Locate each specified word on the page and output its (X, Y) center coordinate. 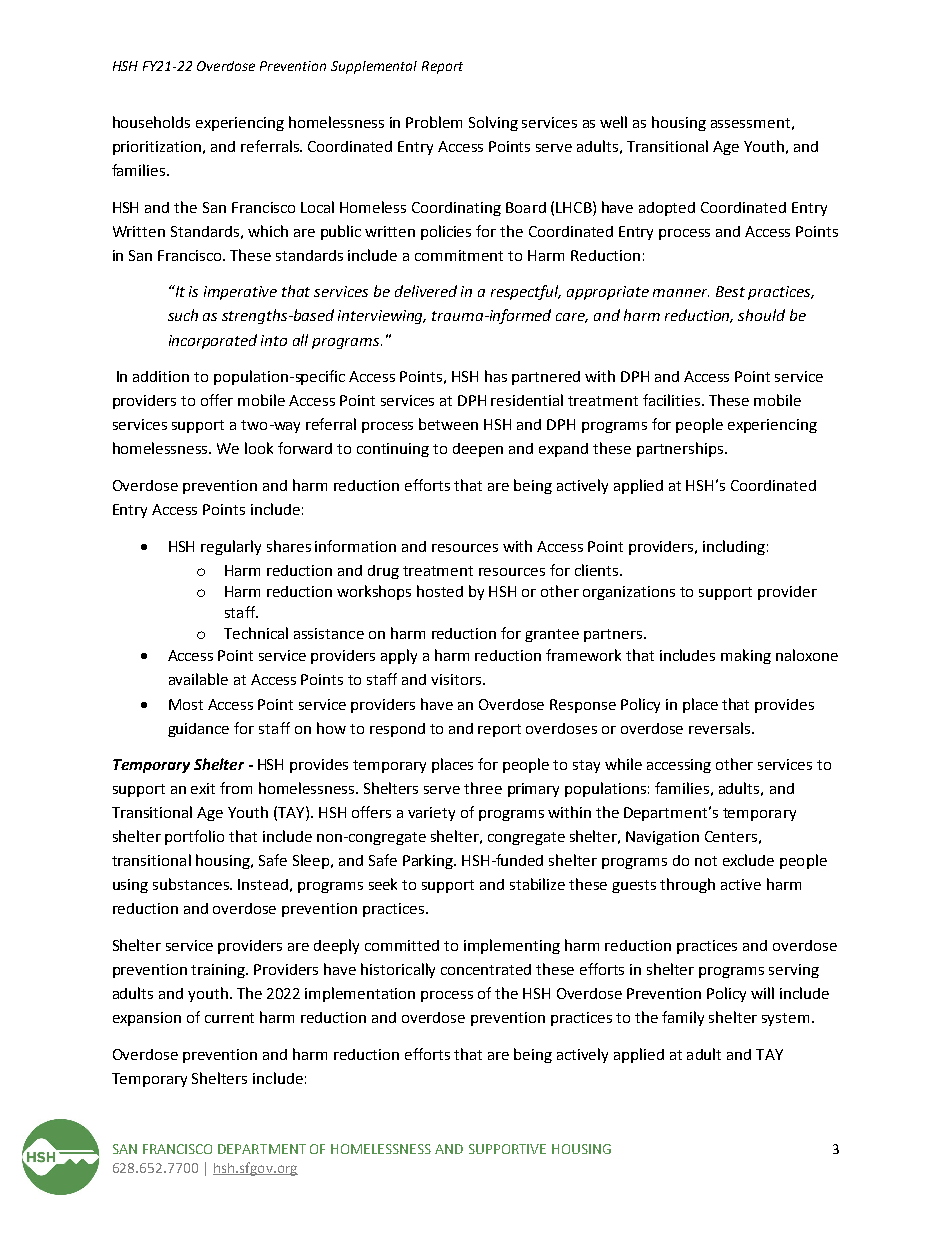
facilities (673, 400)
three (483, 788)
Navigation (662, 838)
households (151, 122)
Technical (256, 633)
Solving (493, 123)
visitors (457, 679)
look (259, 448)
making (746, 656)
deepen (478, 450)
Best (730, 291)
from (236, 788)
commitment (459, 255)
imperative (240, 293)
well (613, 122)
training (219, 971)
